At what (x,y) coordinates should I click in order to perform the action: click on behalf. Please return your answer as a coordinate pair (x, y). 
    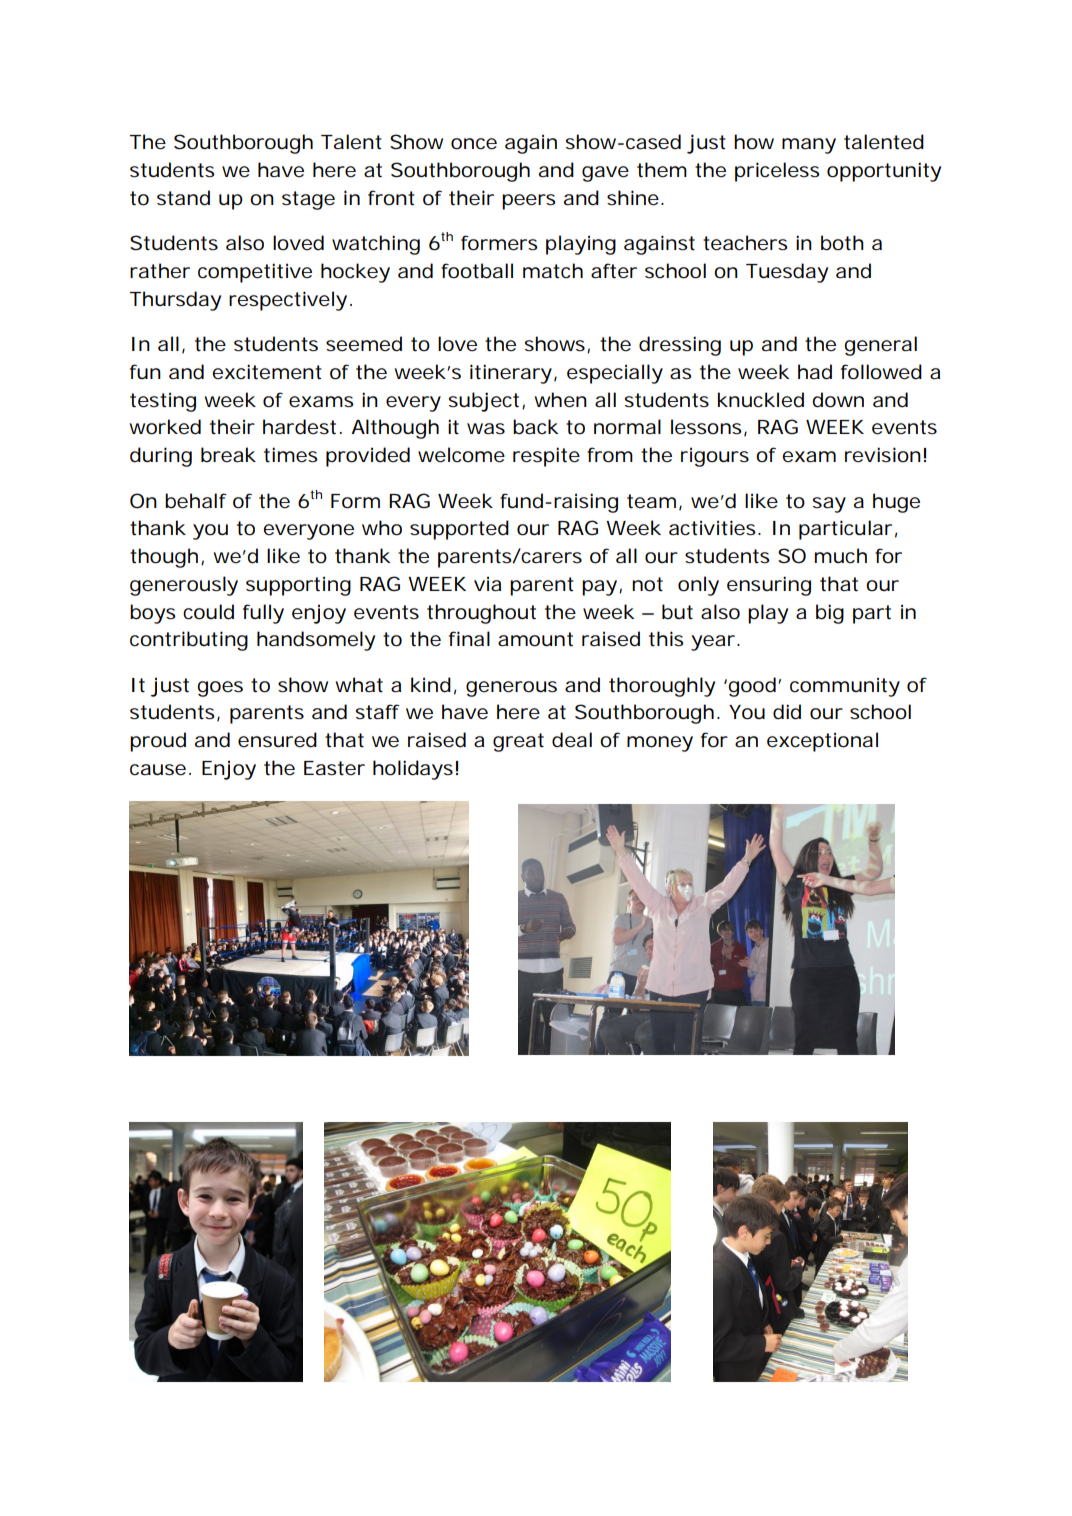
    Looking at the image, I should click on (196, 501).
